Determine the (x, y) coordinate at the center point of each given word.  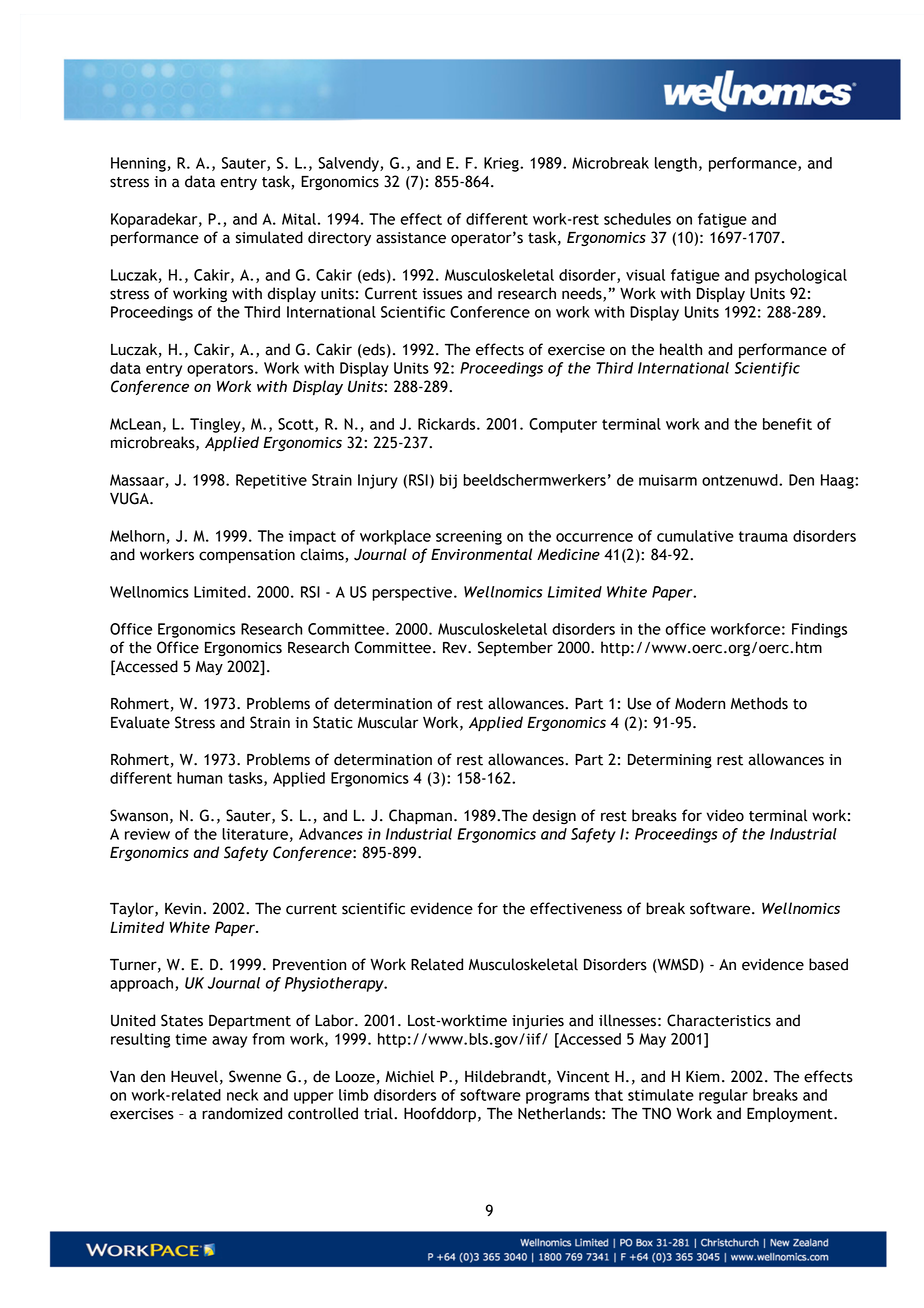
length (676, 164)
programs (557, 1098)
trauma (763, 536)
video (725, 815)
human (199, 778)
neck (242, 1095)
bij (448, 481)
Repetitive (271, 481)
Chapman (420, 817)
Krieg (502, 164)
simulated (269, 237)
